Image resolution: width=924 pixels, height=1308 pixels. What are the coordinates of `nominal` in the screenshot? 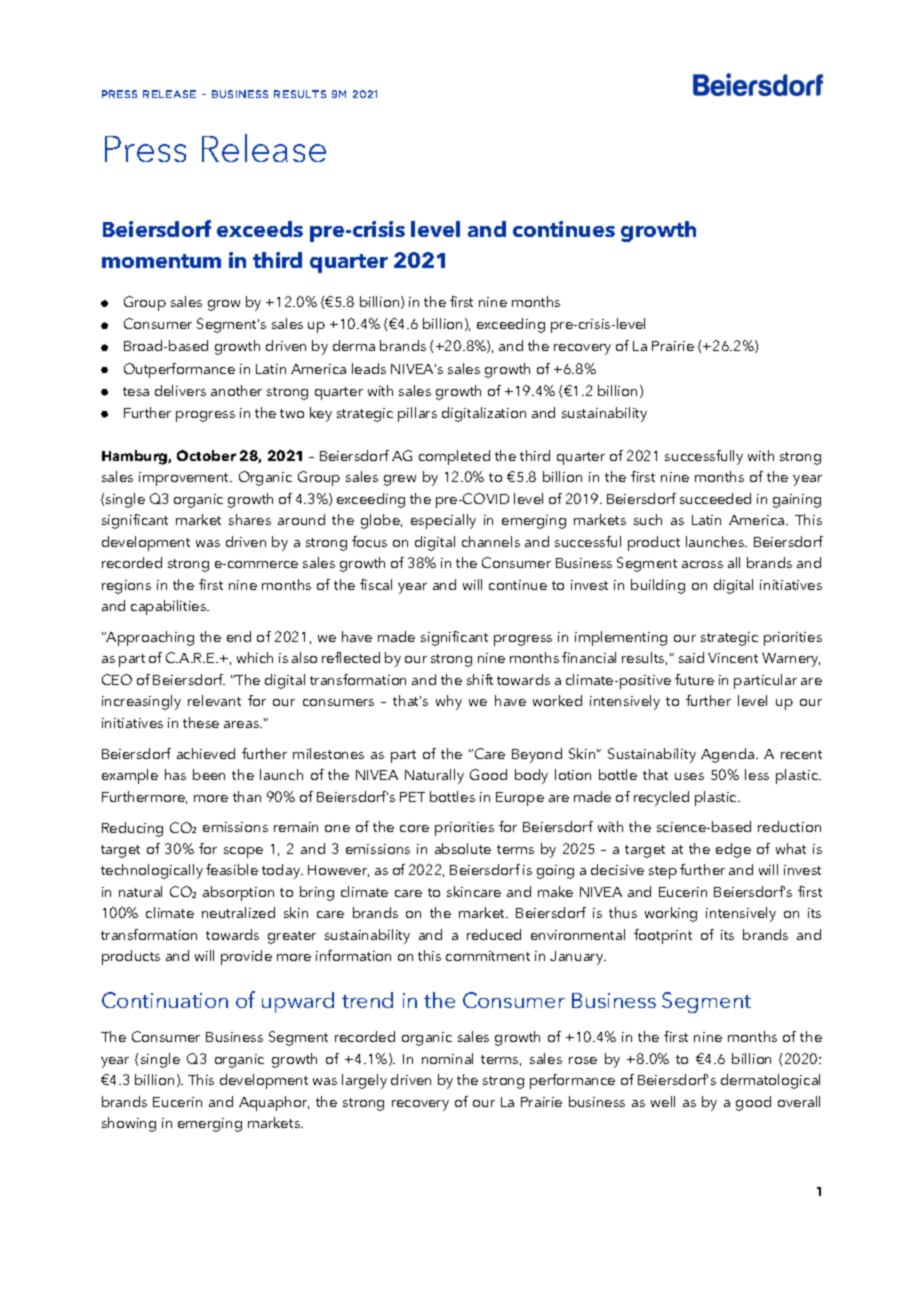 It's located at (447, 1058).
